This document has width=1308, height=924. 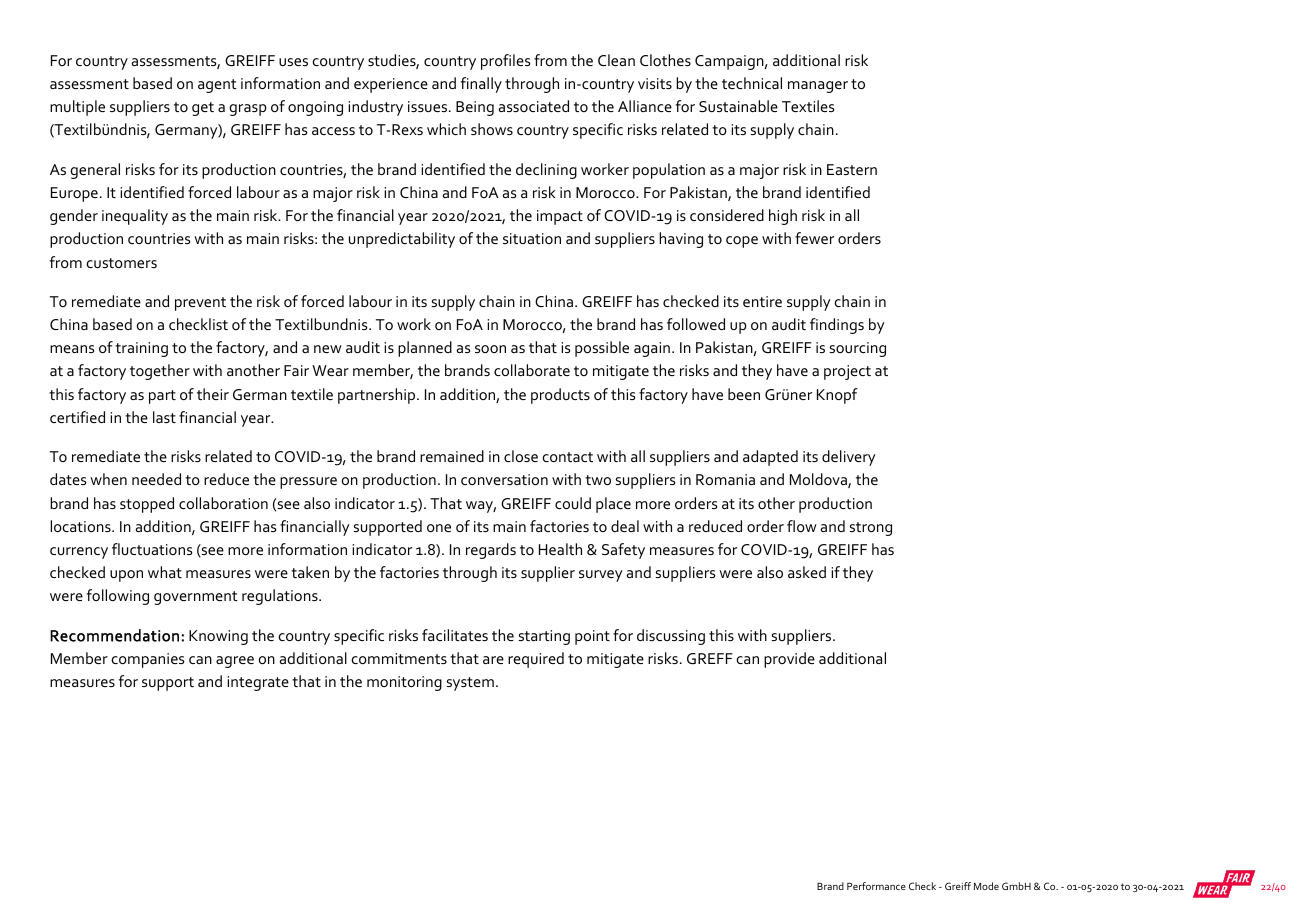 I want to click on soon, so click(x=490, y=349).
